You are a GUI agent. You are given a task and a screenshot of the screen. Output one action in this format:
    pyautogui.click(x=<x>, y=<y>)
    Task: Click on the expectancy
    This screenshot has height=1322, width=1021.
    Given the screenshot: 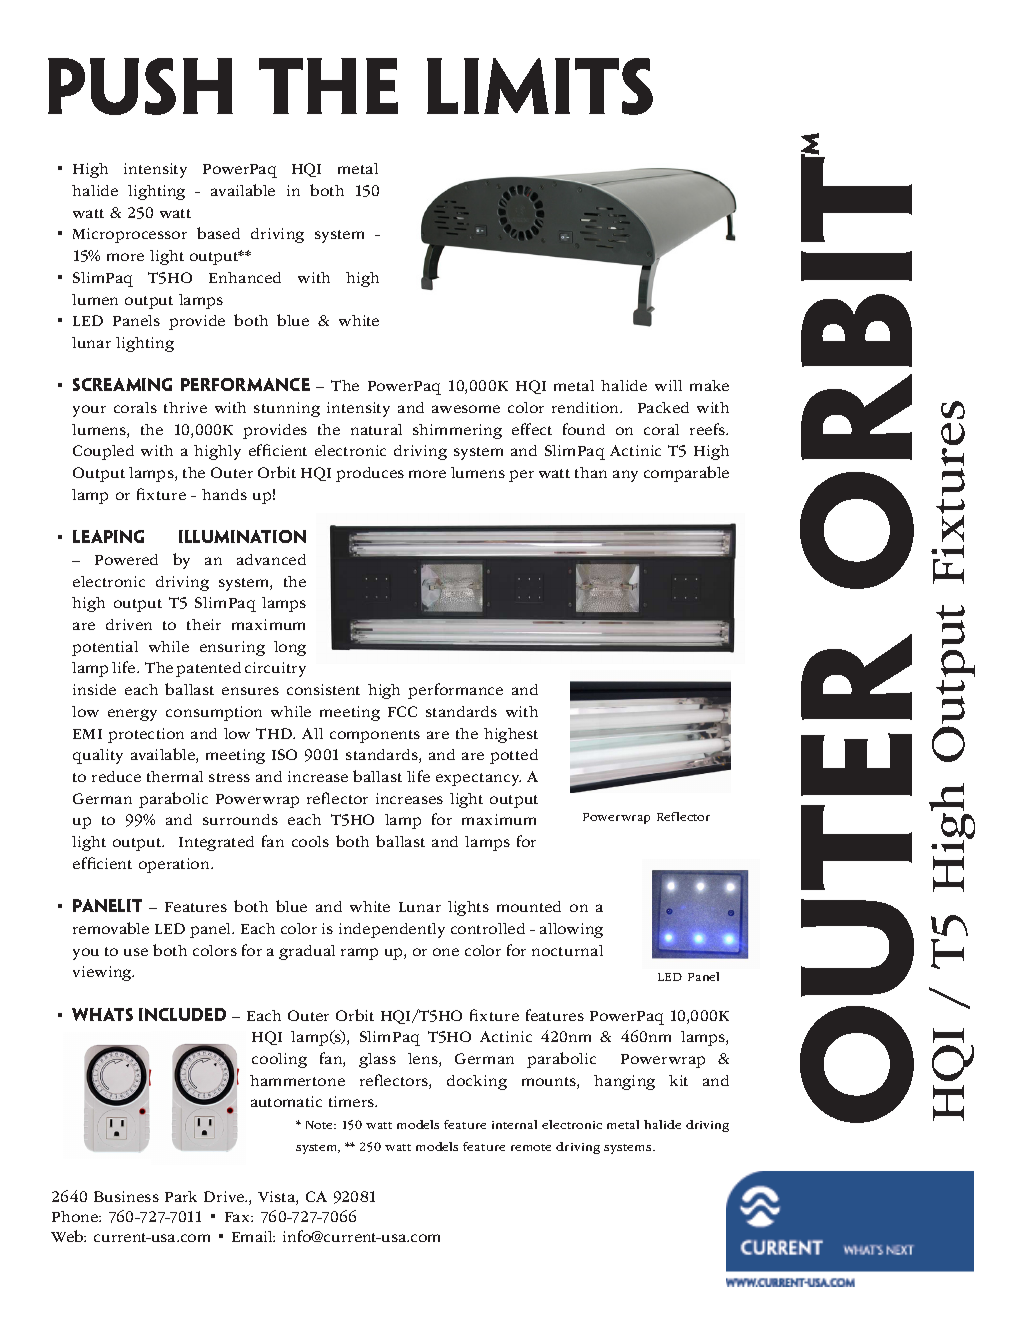 What is the action you would take?
    pyautogui.click(x=478, y=779)
